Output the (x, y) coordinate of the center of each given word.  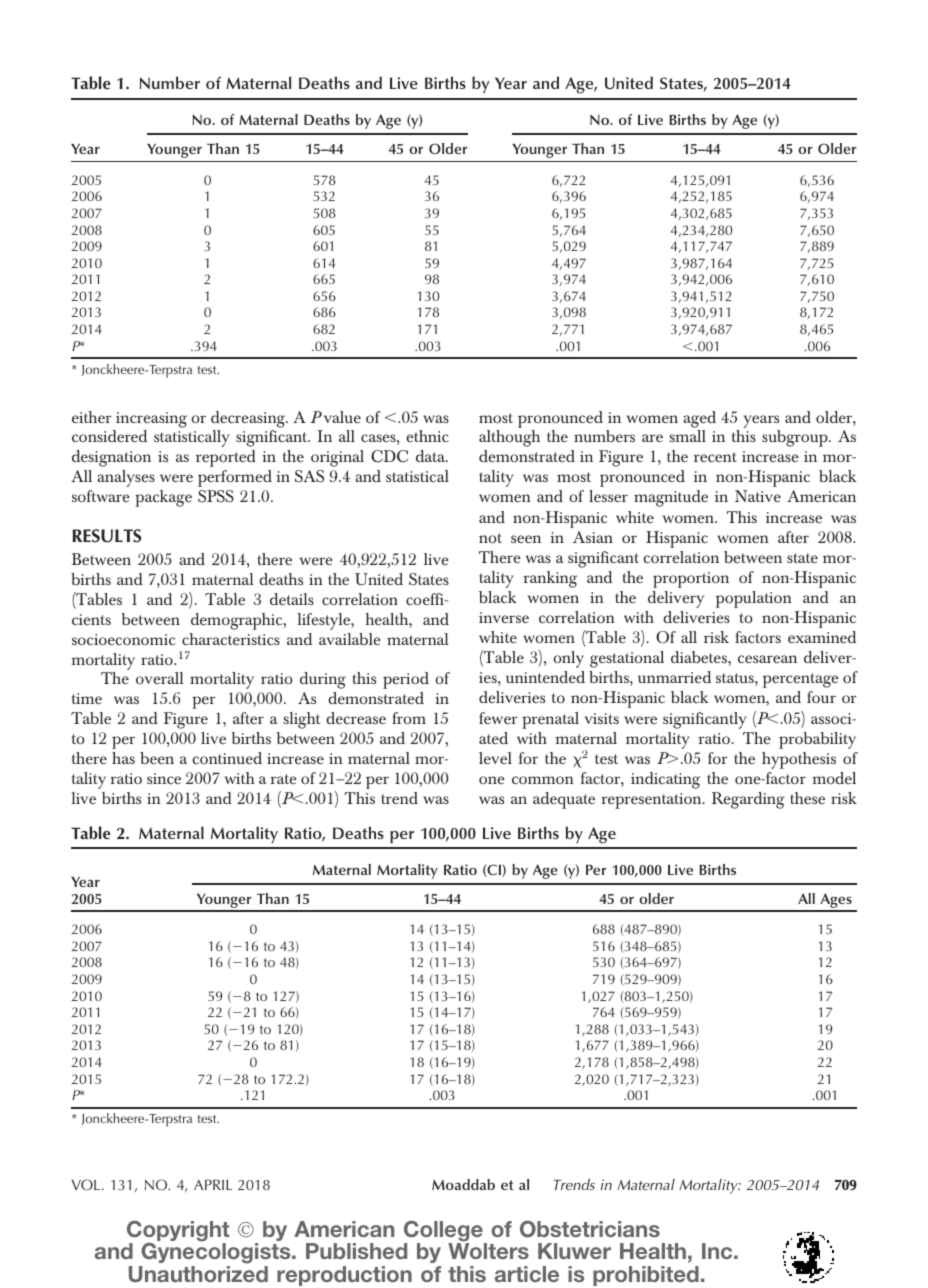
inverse (504, 617)
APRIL (213, 1184)
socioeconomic (124, 639)
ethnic (427, 436)
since (164, 778)
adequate (564, 800)
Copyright (178, 1232)
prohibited (646, 1276)
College (444, 1232)
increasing (151, 420)
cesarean (767, 659)
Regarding (748, 800)
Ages (836, 902)
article (527, 1274)
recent (715, 457)
